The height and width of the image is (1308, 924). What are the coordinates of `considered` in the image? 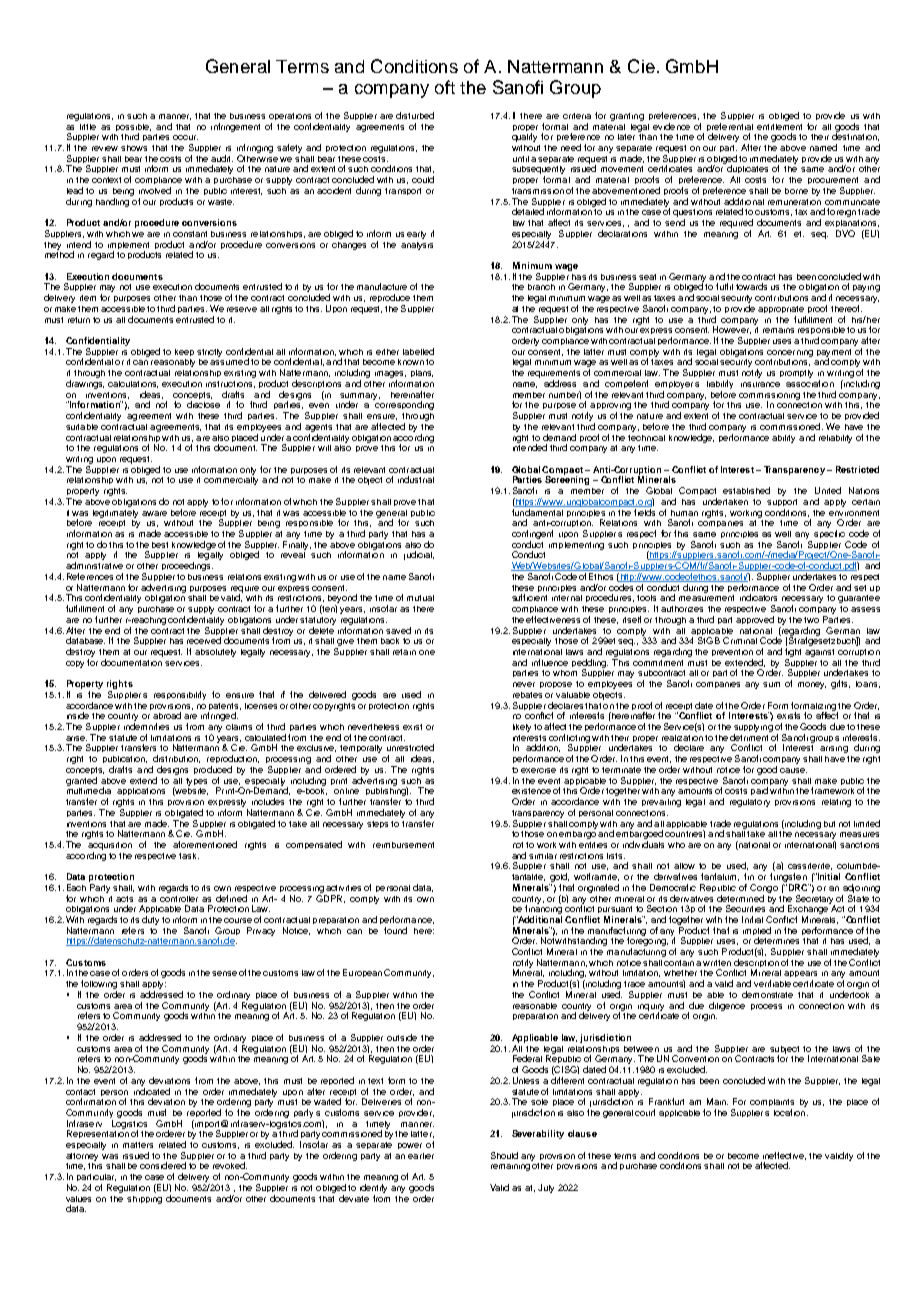 It's located at (163, 1165).
